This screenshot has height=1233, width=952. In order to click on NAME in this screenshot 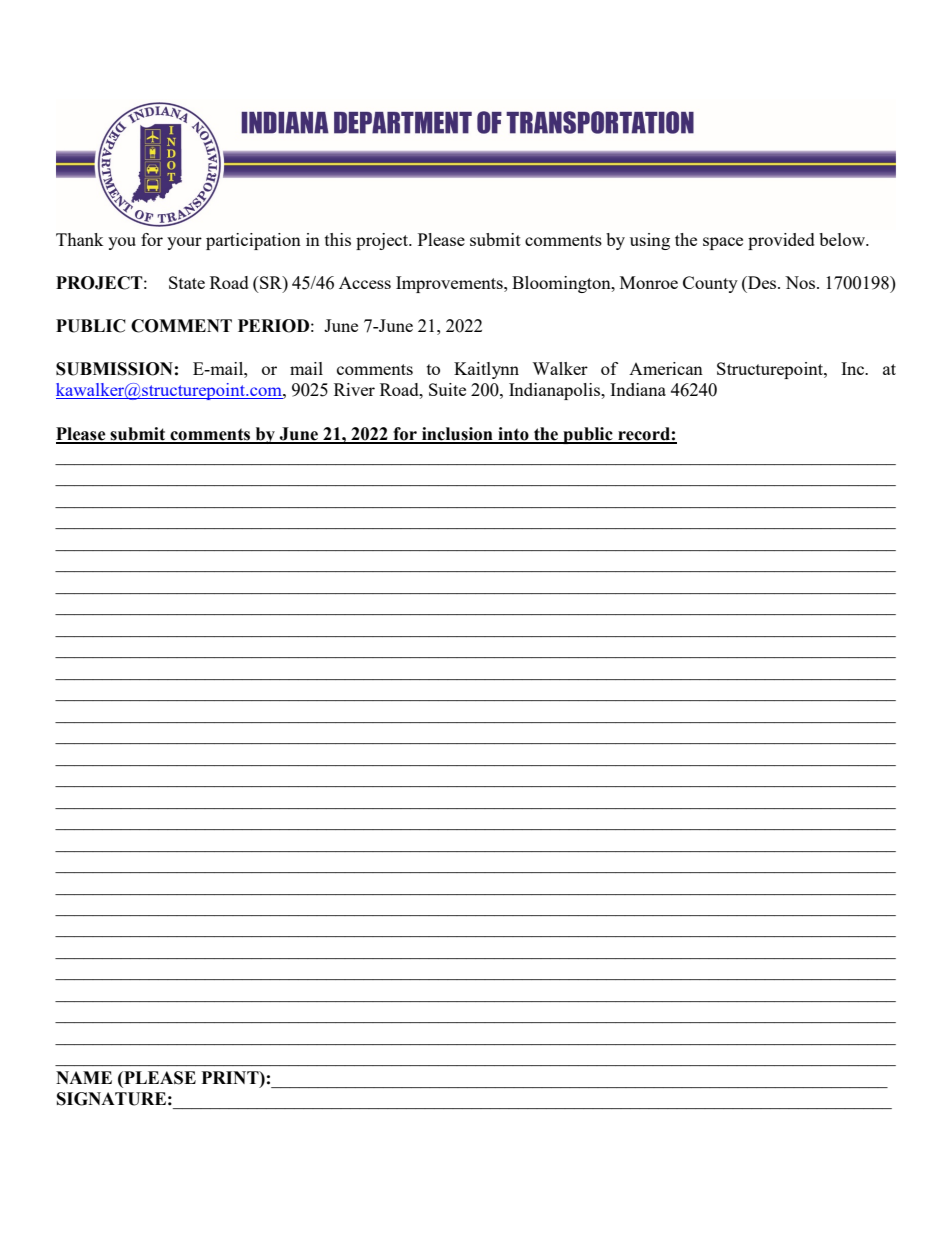, I will do `click(84, 1077)`.
